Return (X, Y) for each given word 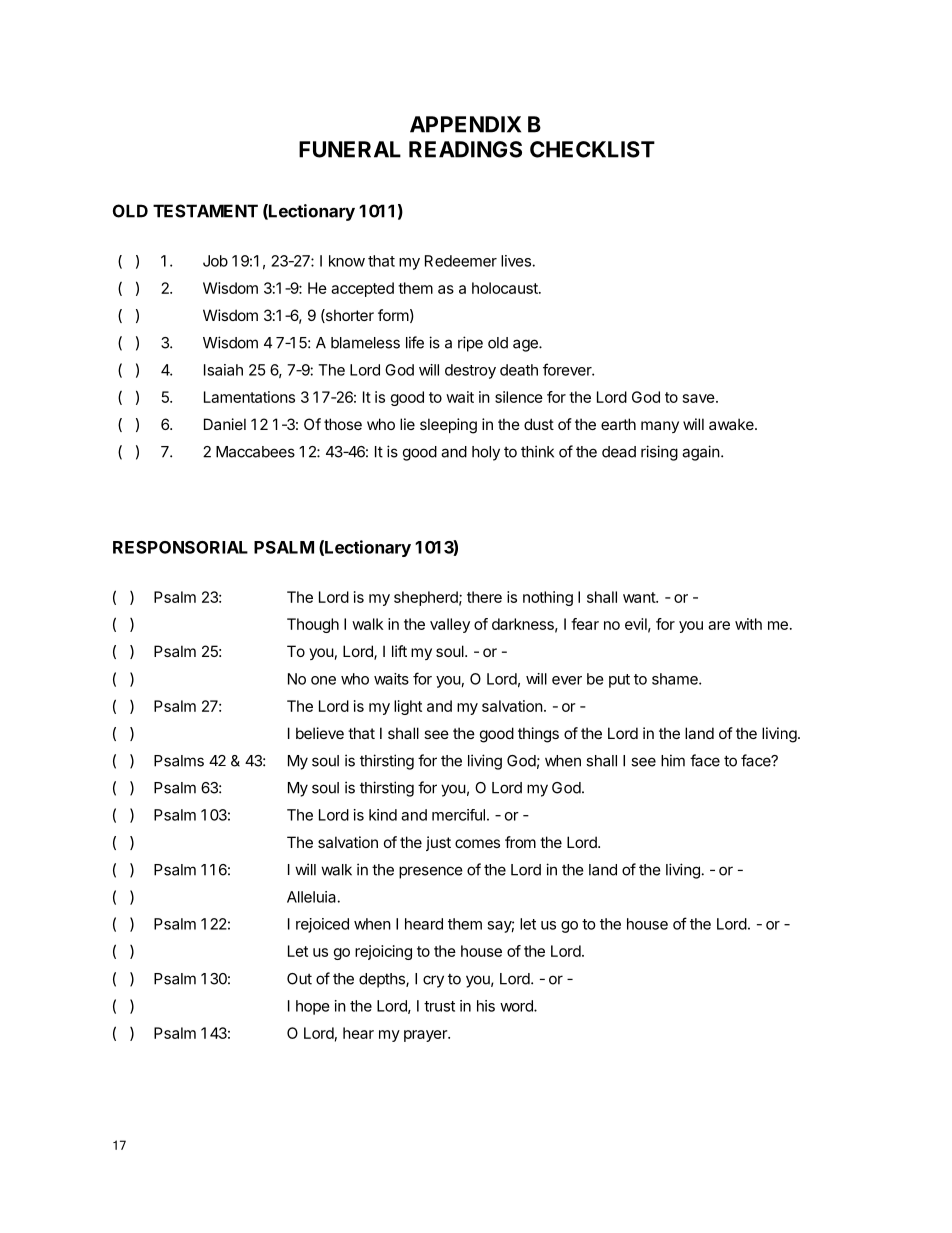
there (484, 597)
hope (313, 1007)
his (486, 1006)
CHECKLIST (592, 149)
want (640, 597)
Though (313, 625)
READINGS (465, 149)
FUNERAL (350, 149)
